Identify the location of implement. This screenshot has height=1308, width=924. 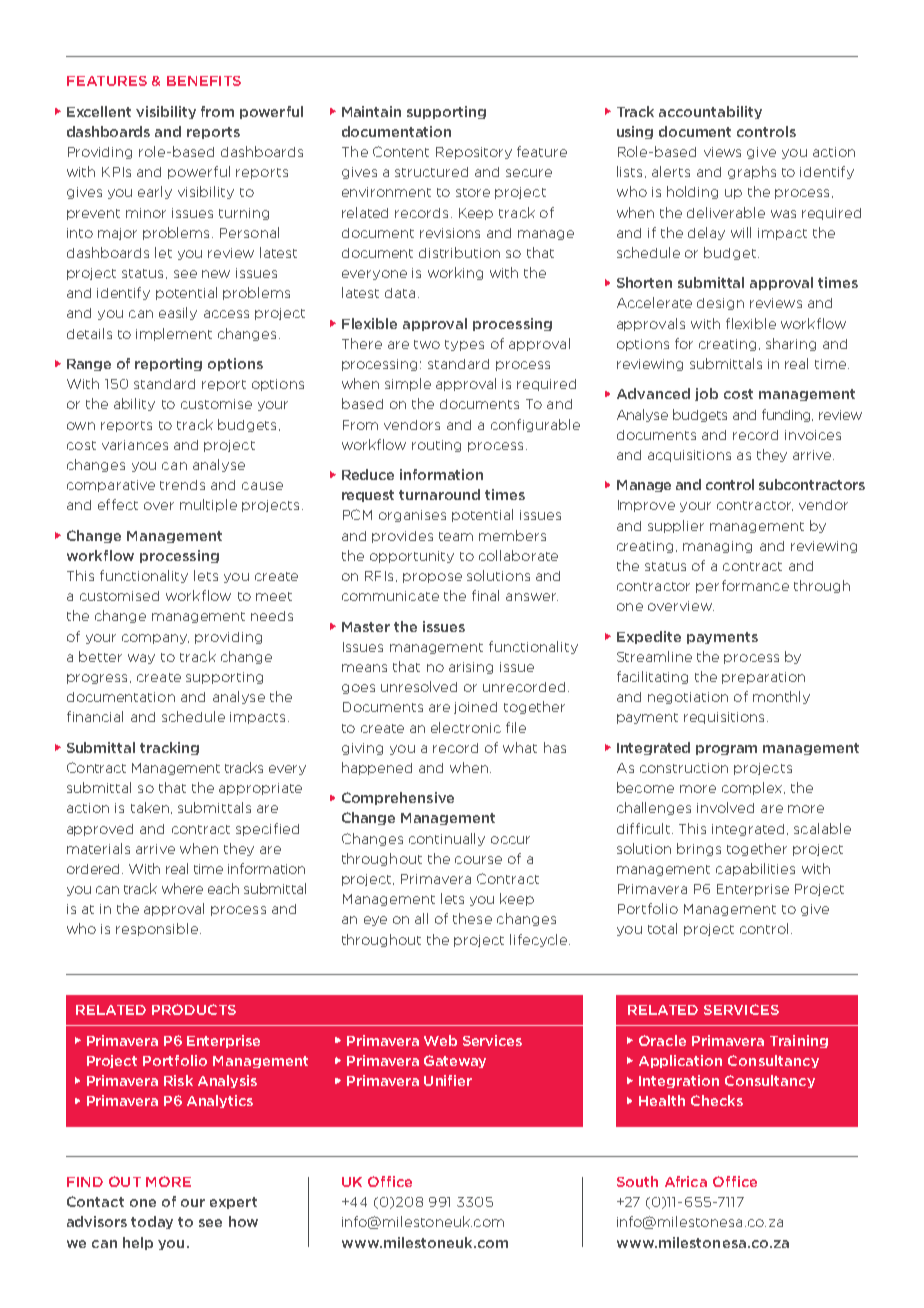
(174, 334).
